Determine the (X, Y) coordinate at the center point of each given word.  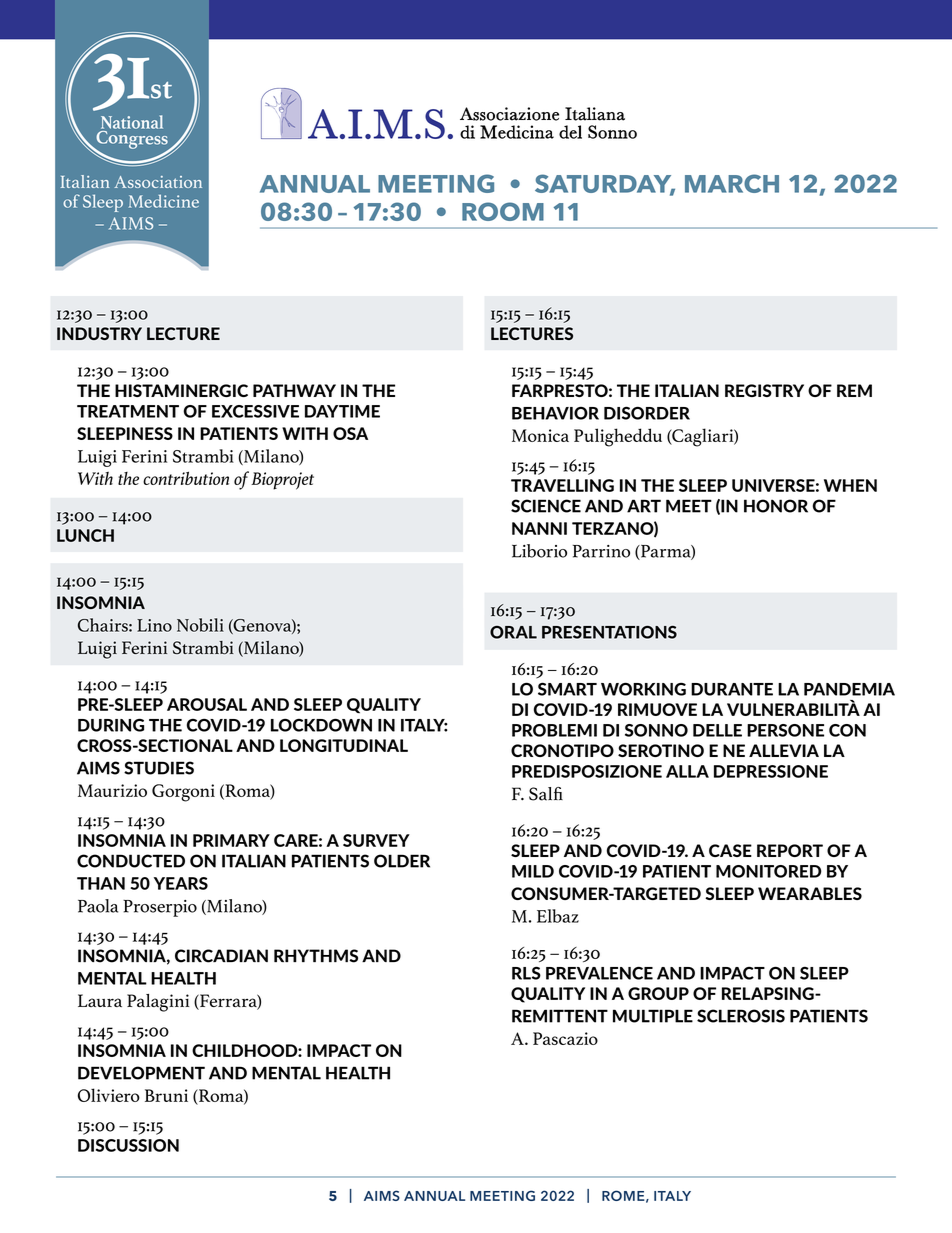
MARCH (732, 183)
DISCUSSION (128, 1145)
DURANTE (732, 689)
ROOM (503, 211)
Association (158, 182)
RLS (526, 973)
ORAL (513, 632)
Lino (154, 625)
